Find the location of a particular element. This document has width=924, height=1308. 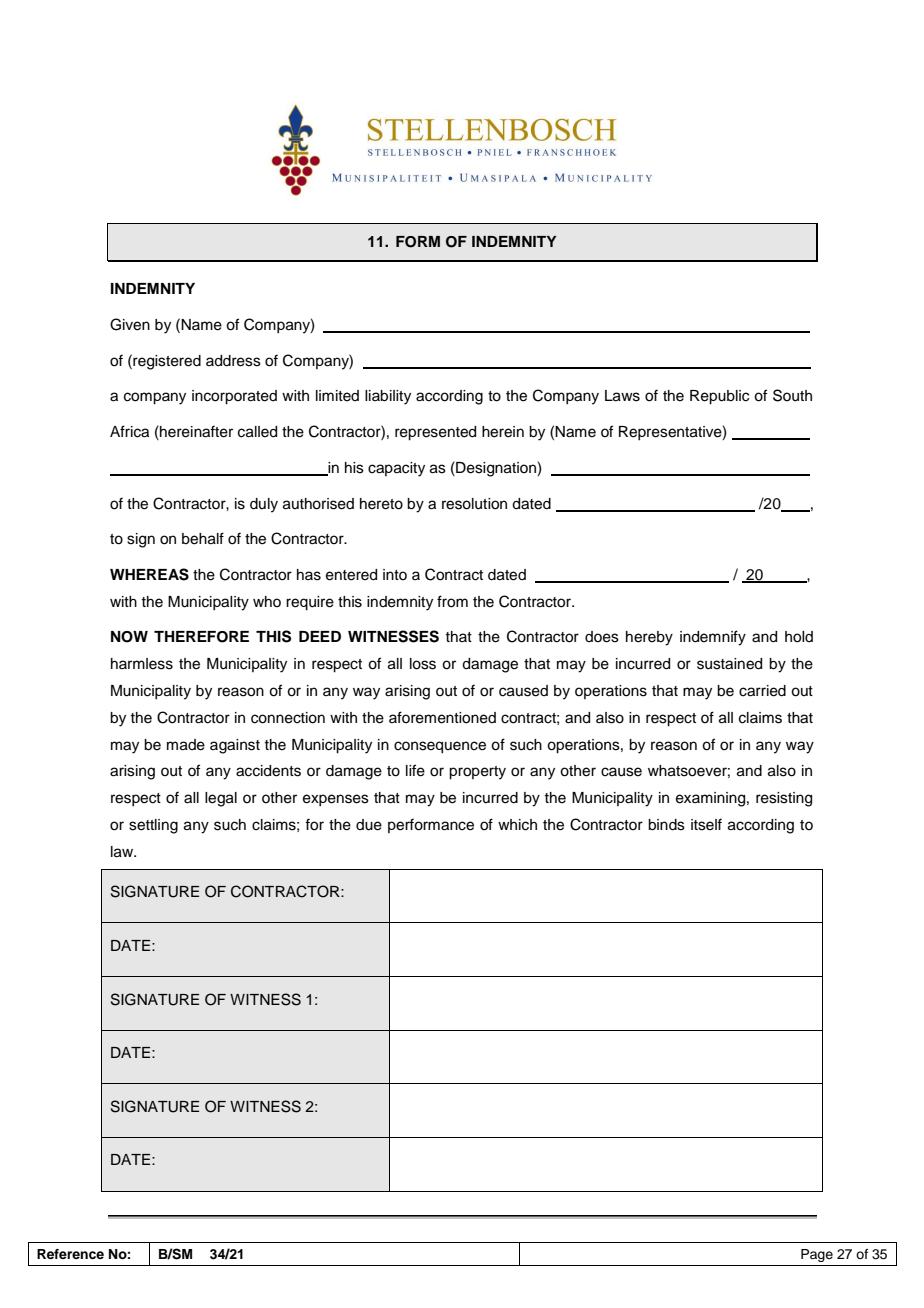

settling is located at coordinates (153, 826).
